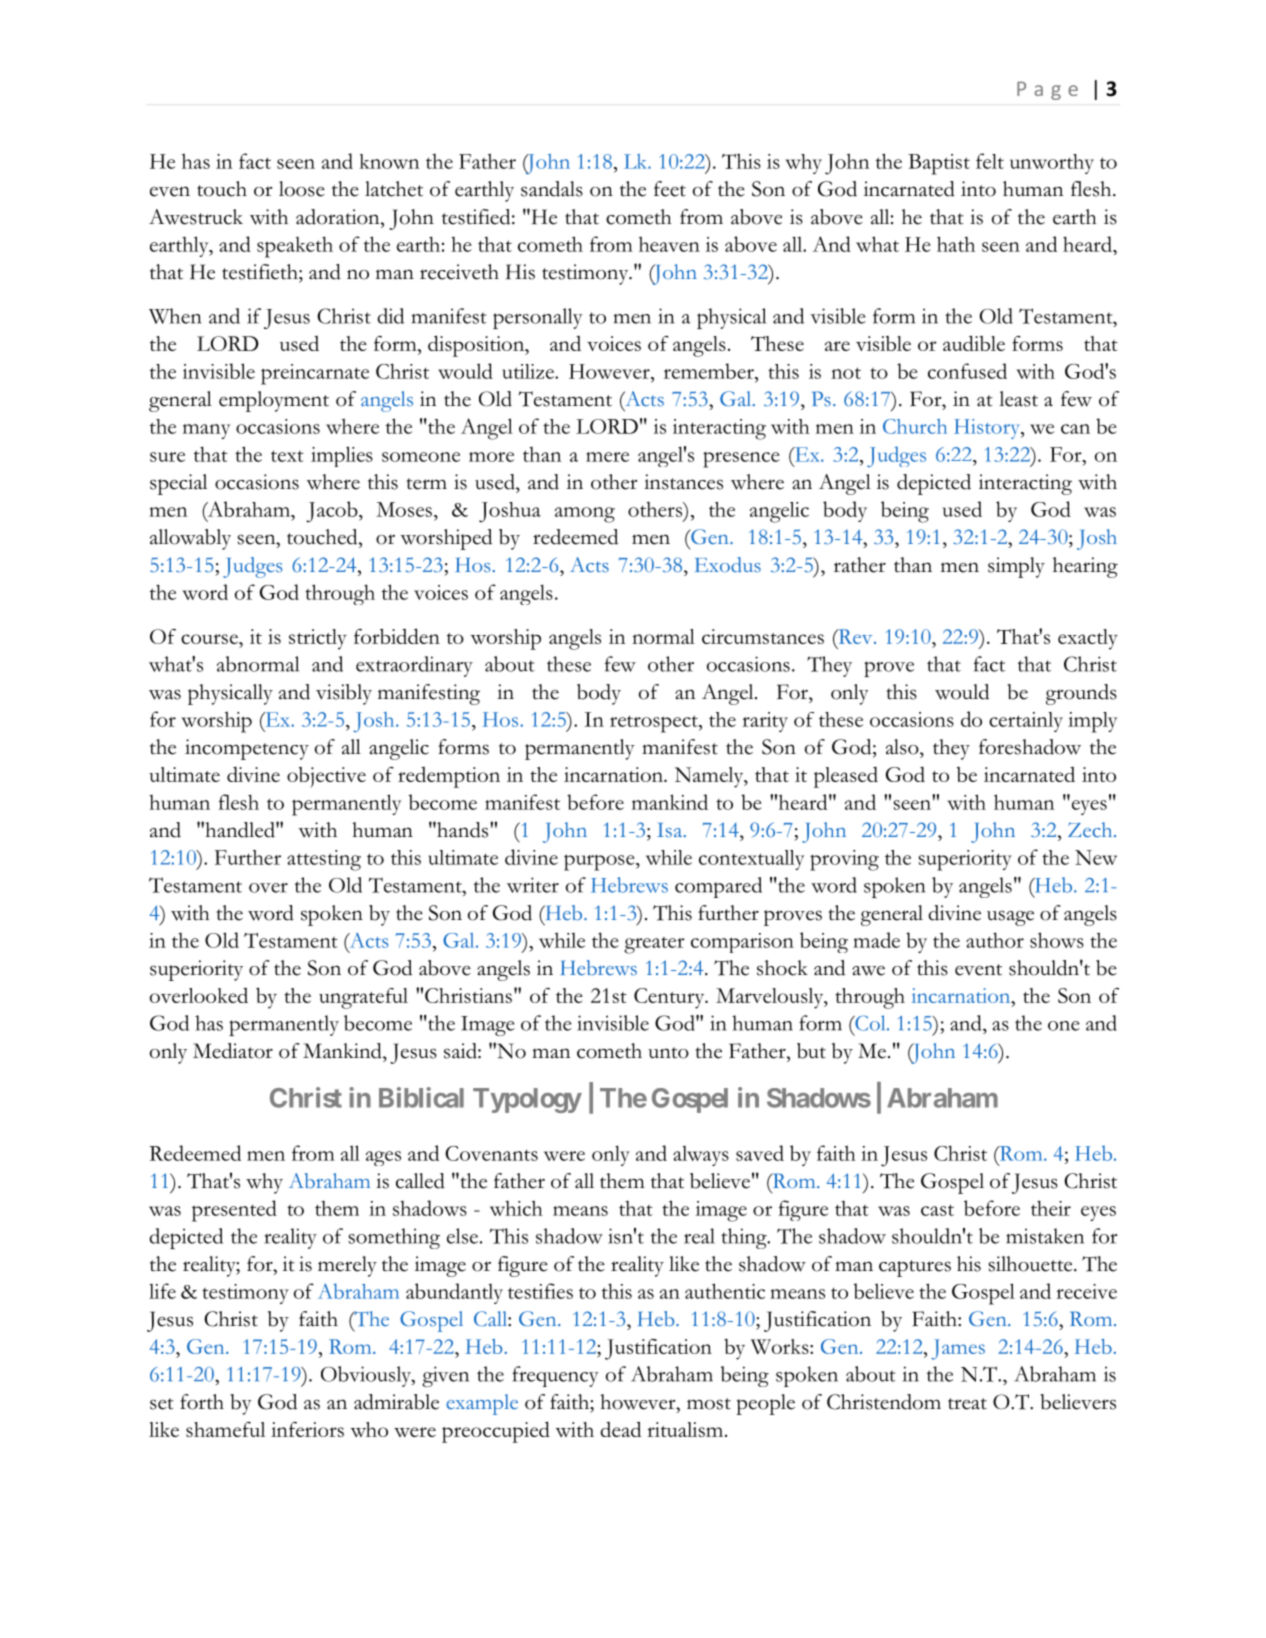  Describe the element at coordinates (668, 1053) in the screenshot. I see `unto` at that location.
